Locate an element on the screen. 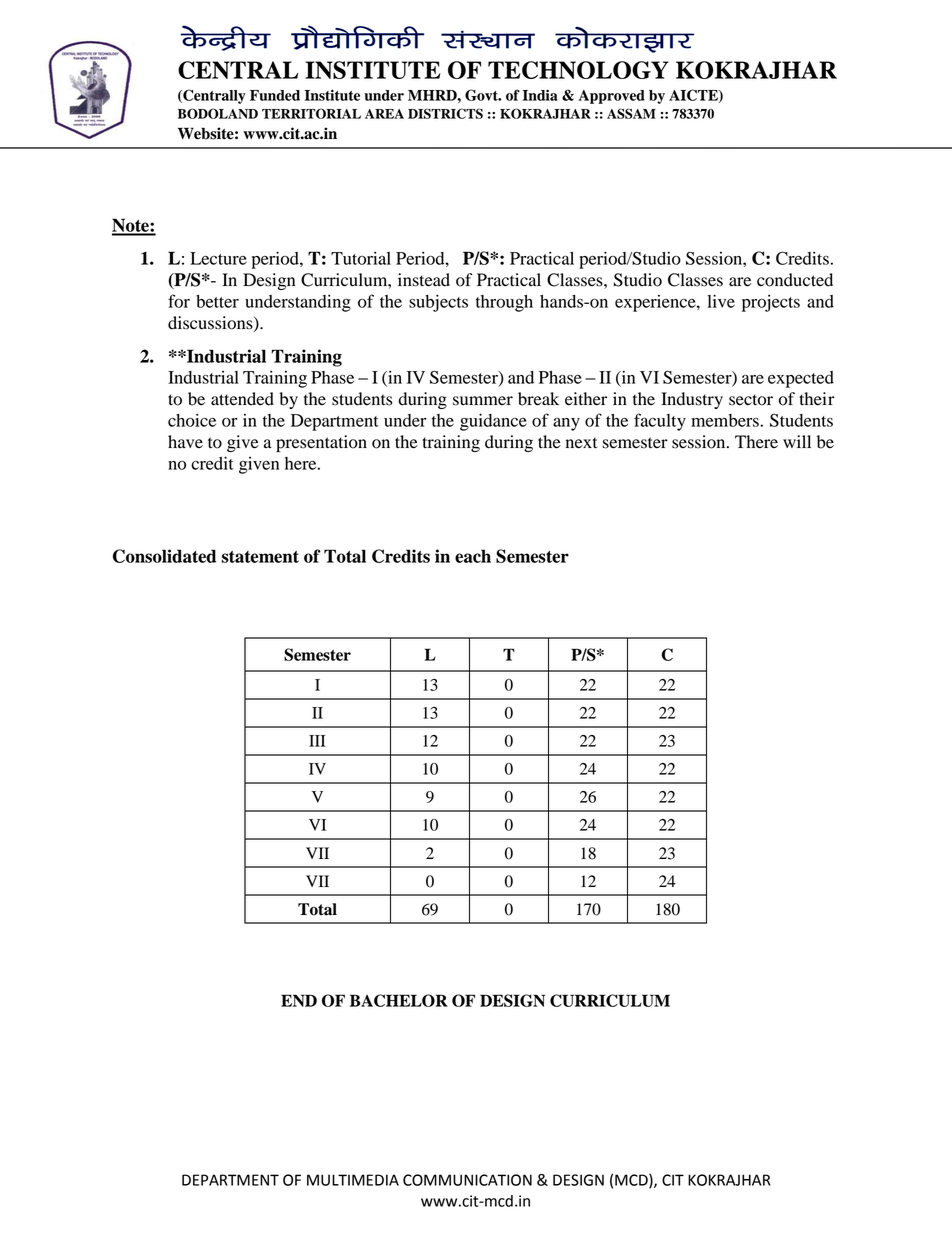 The height and width of the screenshot is (1233, 952). have is located at coordinates (185, 442).
